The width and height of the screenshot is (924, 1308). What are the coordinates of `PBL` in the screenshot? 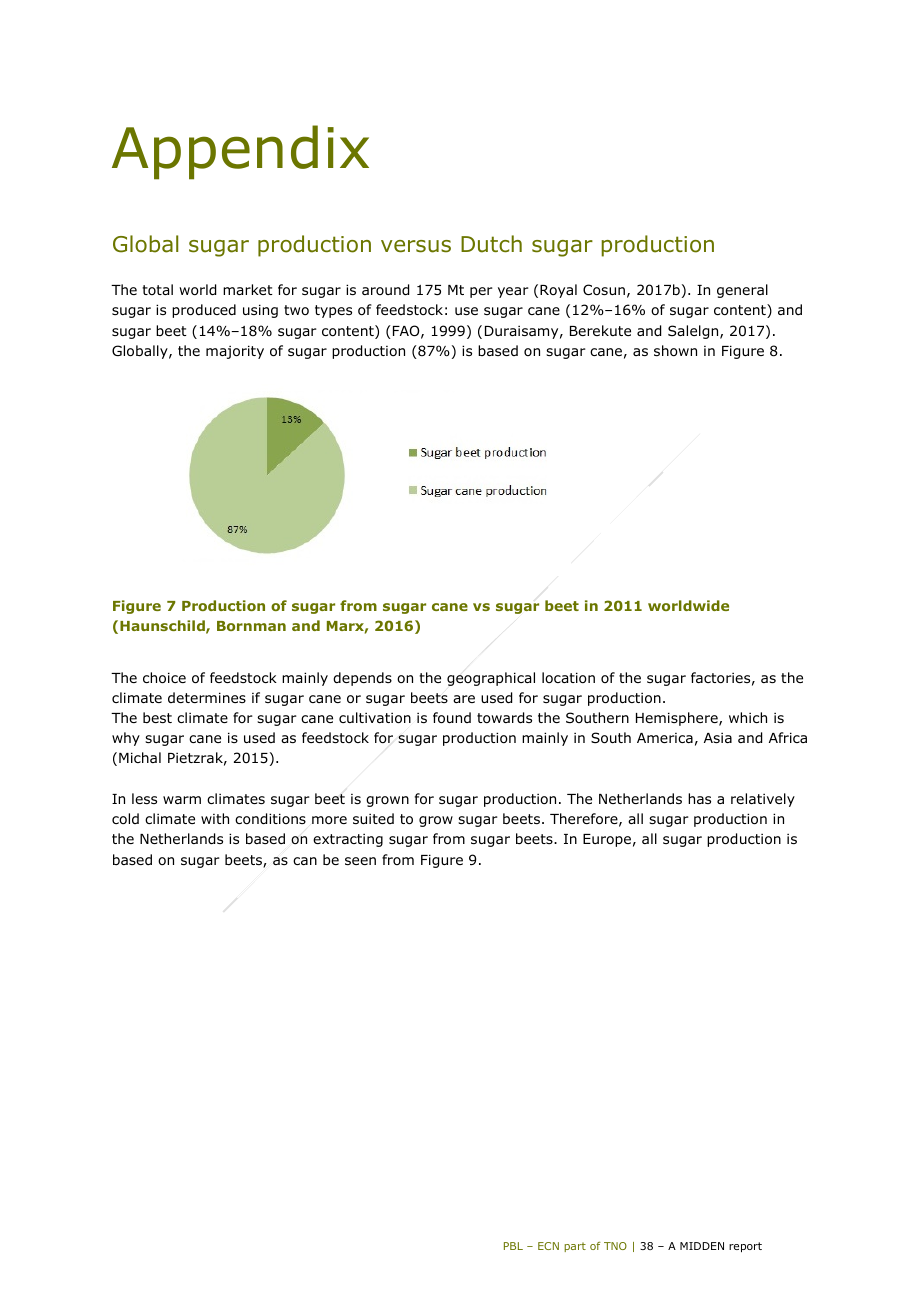 It's located at (513, 1246).
